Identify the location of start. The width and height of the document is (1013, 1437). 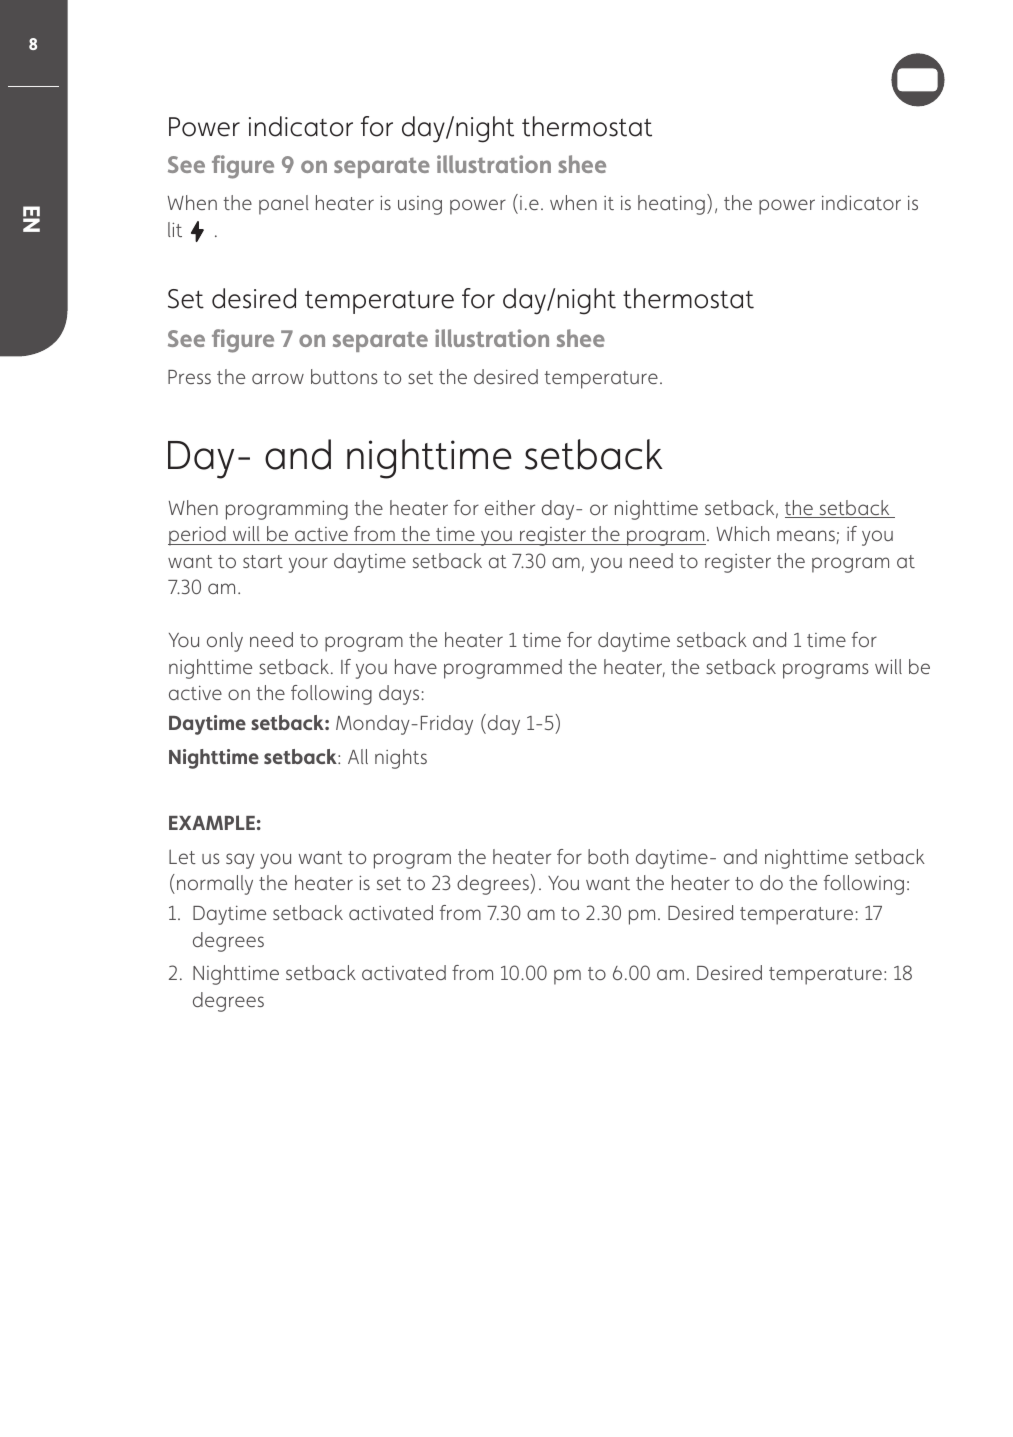
(263, 561).
